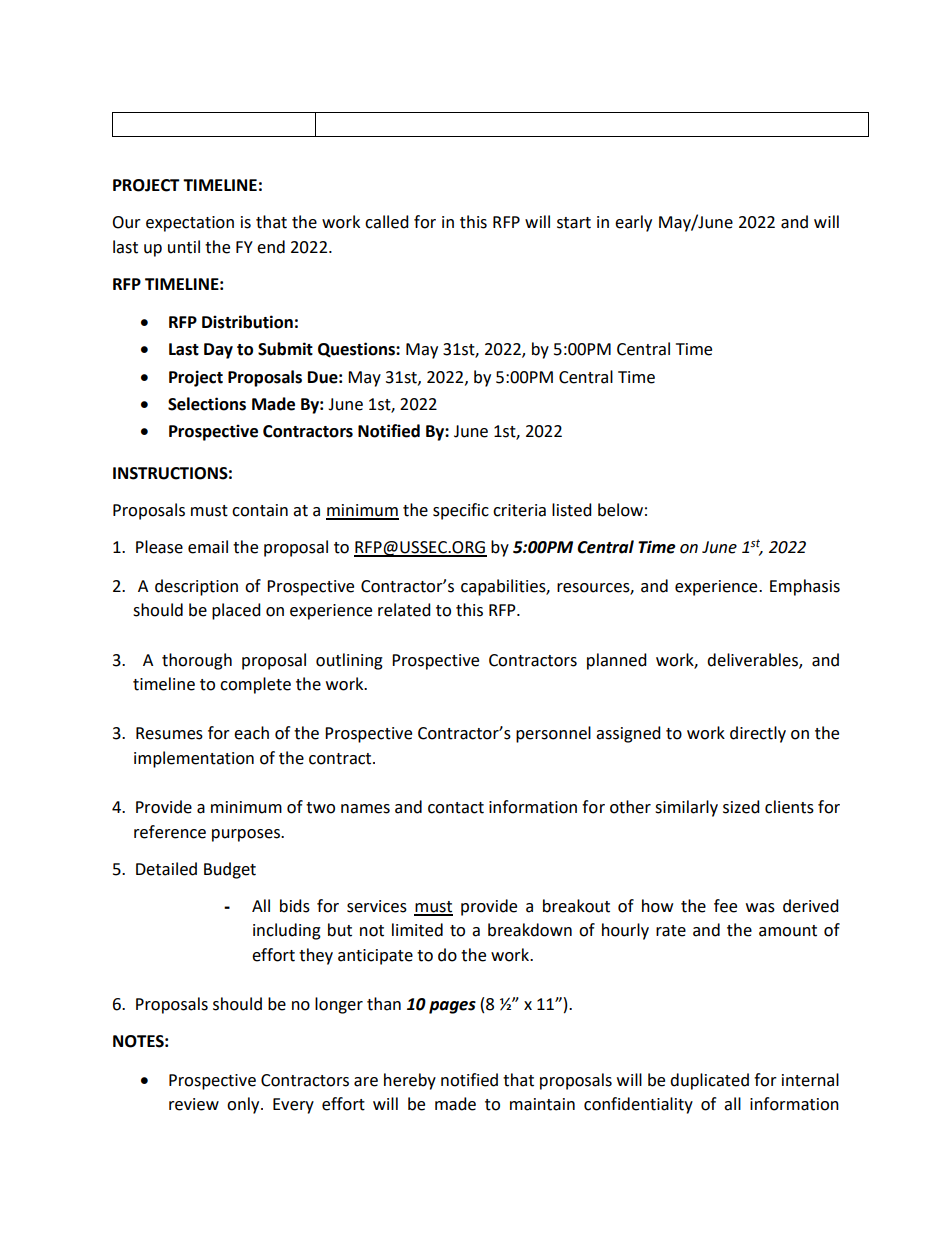 The image size is (952, 1233). Describe the element at coordinates (230, 870) in the screenshot. I see `Budget` at that location.
